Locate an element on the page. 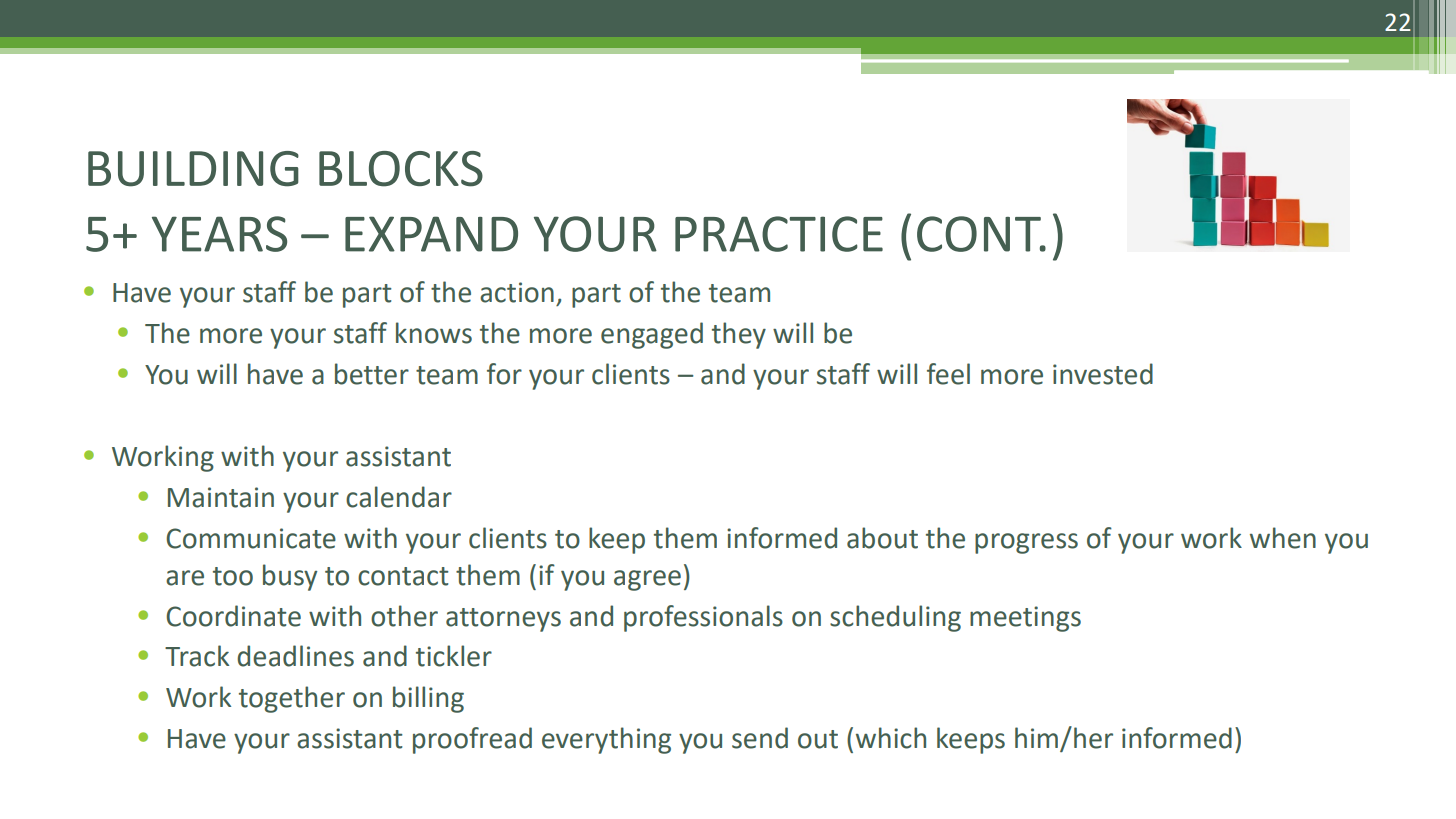 The image size is (1456, 819). better is located at coordinates (372, 374).
